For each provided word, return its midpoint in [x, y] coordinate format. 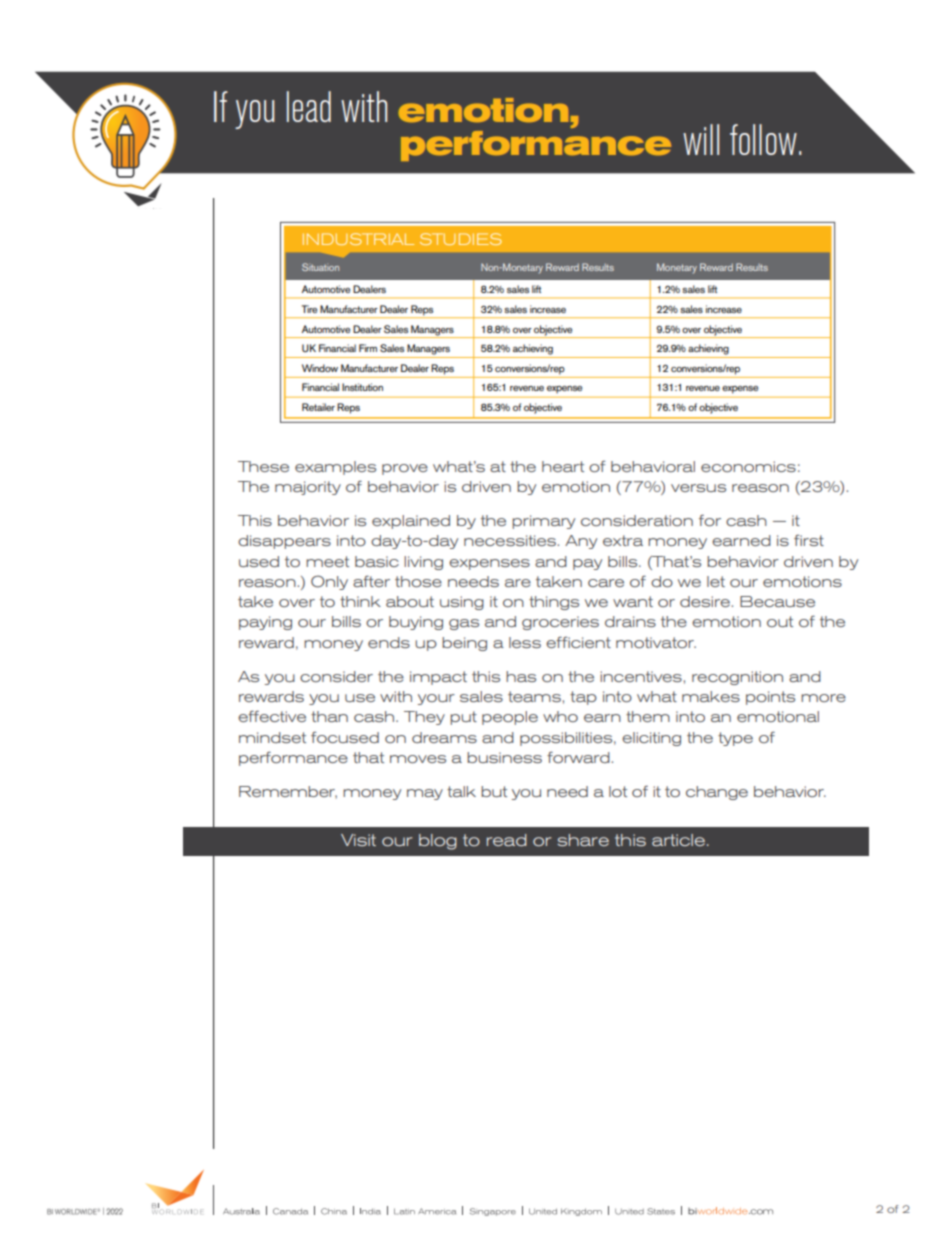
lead [309, 106]
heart [563, 466]
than [329, 716]
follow [763, 139]
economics [748, 466]
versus [698, 488]
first [809, 540]
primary [543, 522]
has [521, 676]
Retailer [318, 407]
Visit [358, 840]
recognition [737, 678]
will [701, 139]
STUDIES [461, 239]
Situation [320, 267]
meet [327, 561]
